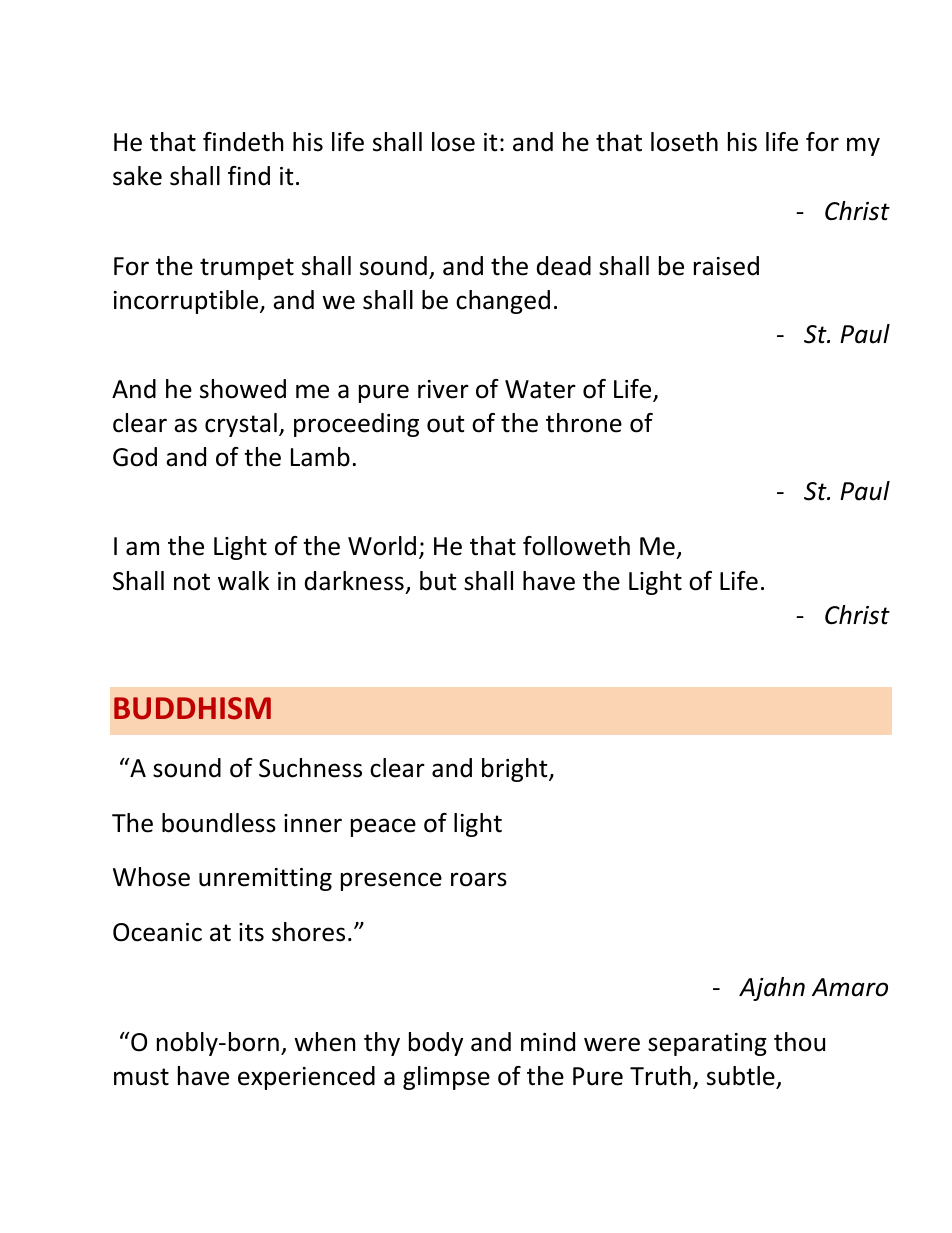 The width and height of the screenshot is (952, 1233). What do you see at coordinates (137, 176) in the screenshot?
I see `sake` at bounding box center [137, 176].
